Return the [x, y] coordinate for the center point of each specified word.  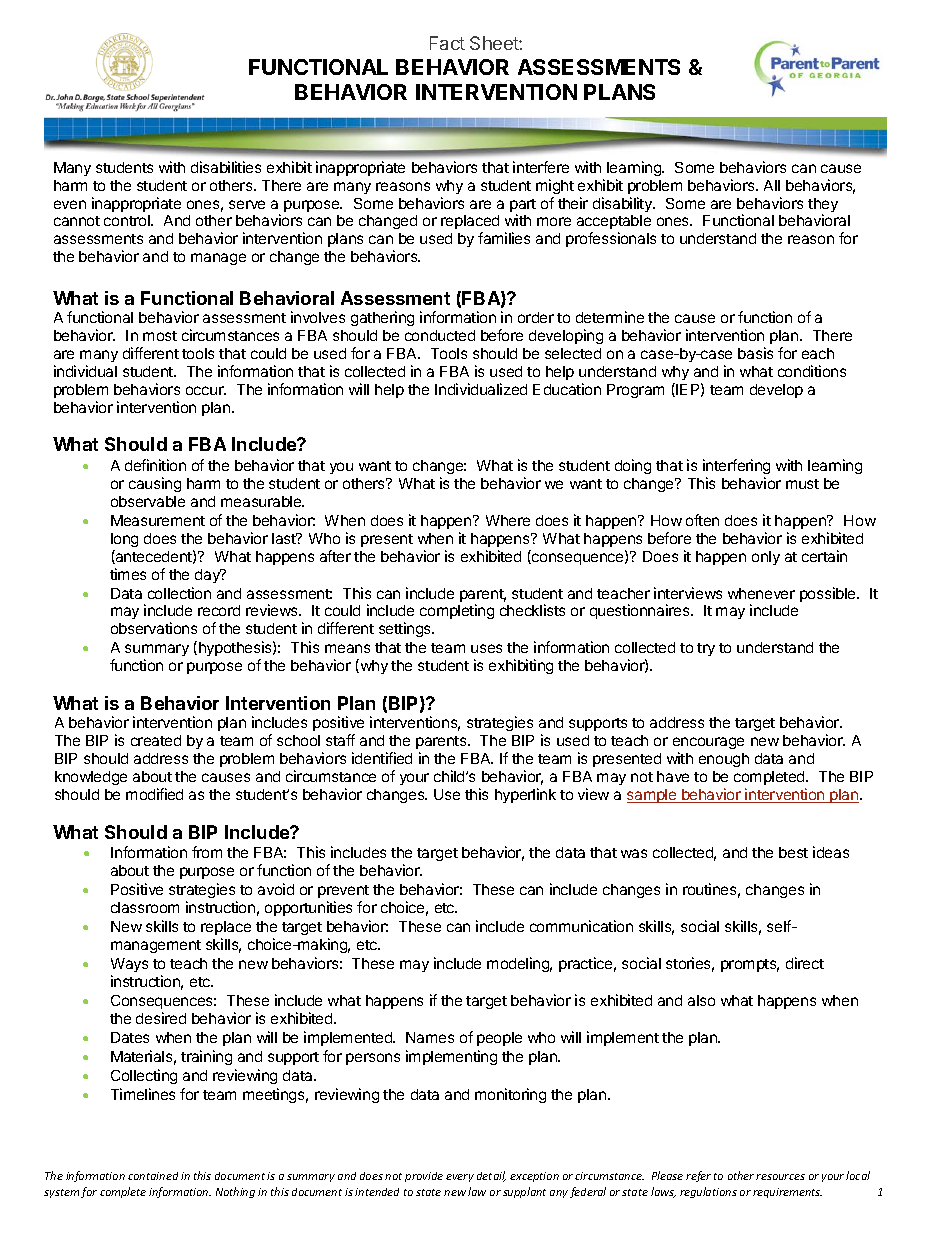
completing [457, 611]
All [772, 185]
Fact [447, 43]
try [706, 649]
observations [154, 628]
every [460, 1178]
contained [153, 1176]
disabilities [226, 167]
